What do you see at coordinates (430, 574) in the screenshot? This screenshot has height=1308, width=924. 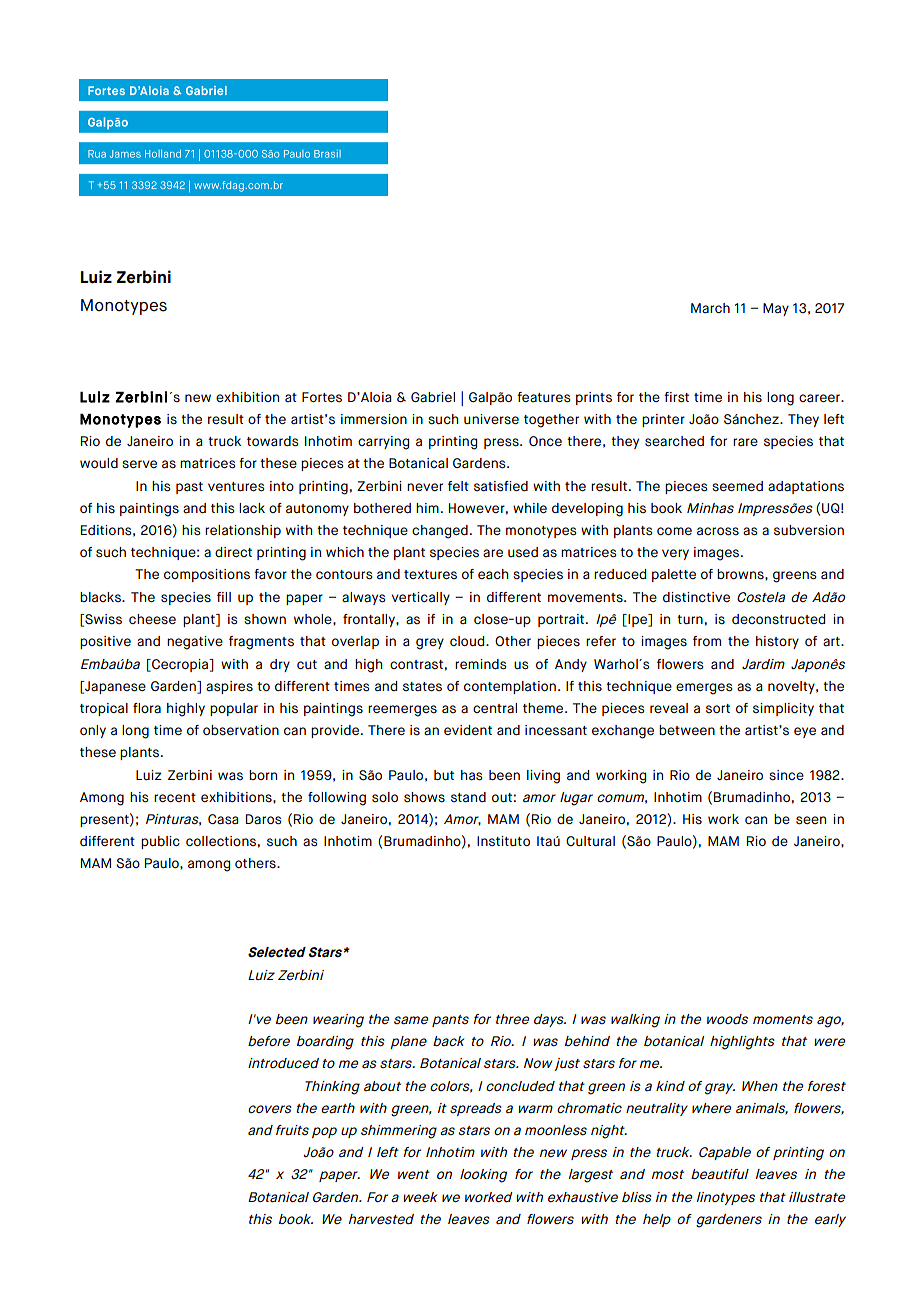 I see `textures` at bounding box center [430, 574].
